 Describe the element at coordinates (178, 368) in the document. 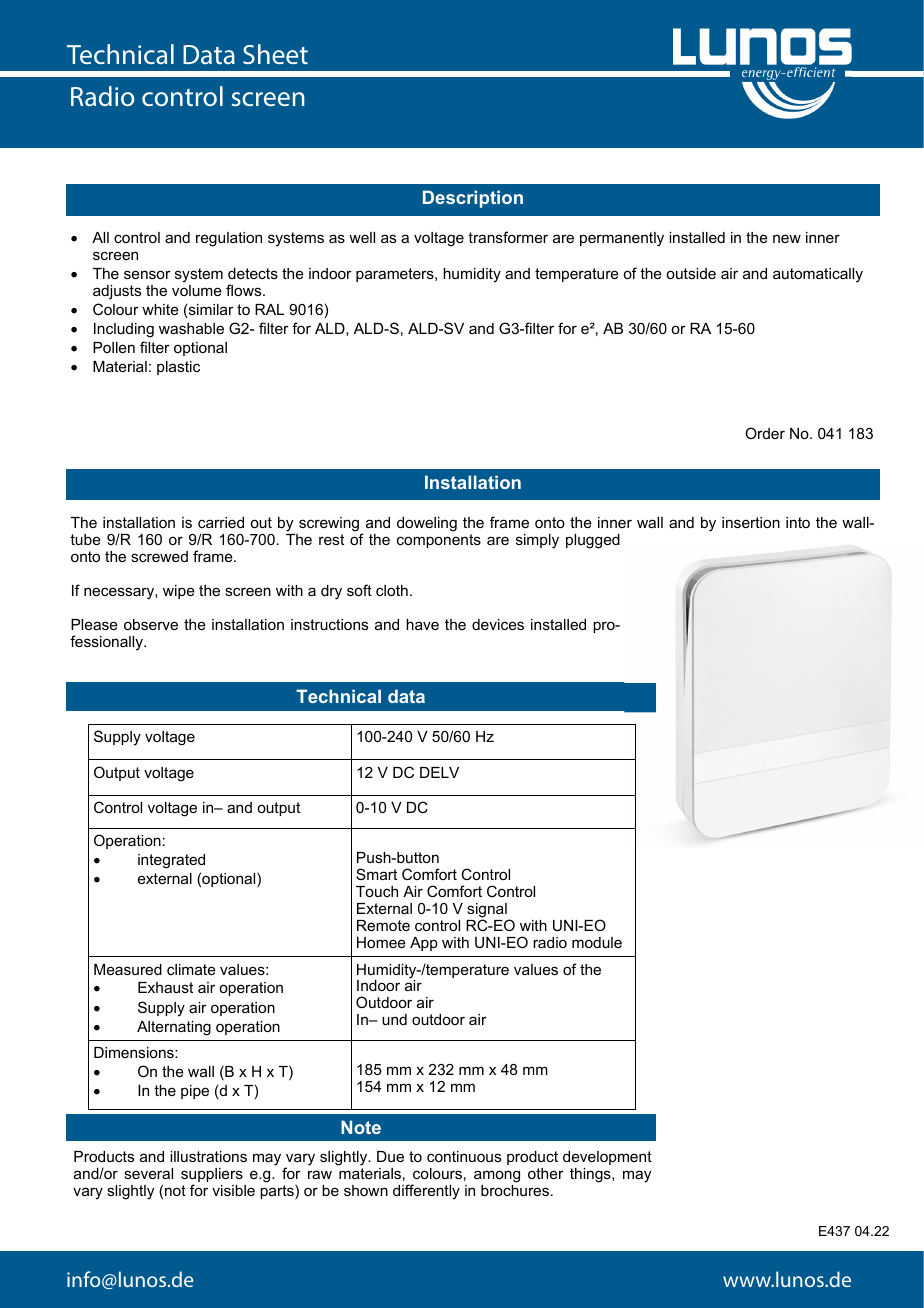

I see `plastic` at that location.
